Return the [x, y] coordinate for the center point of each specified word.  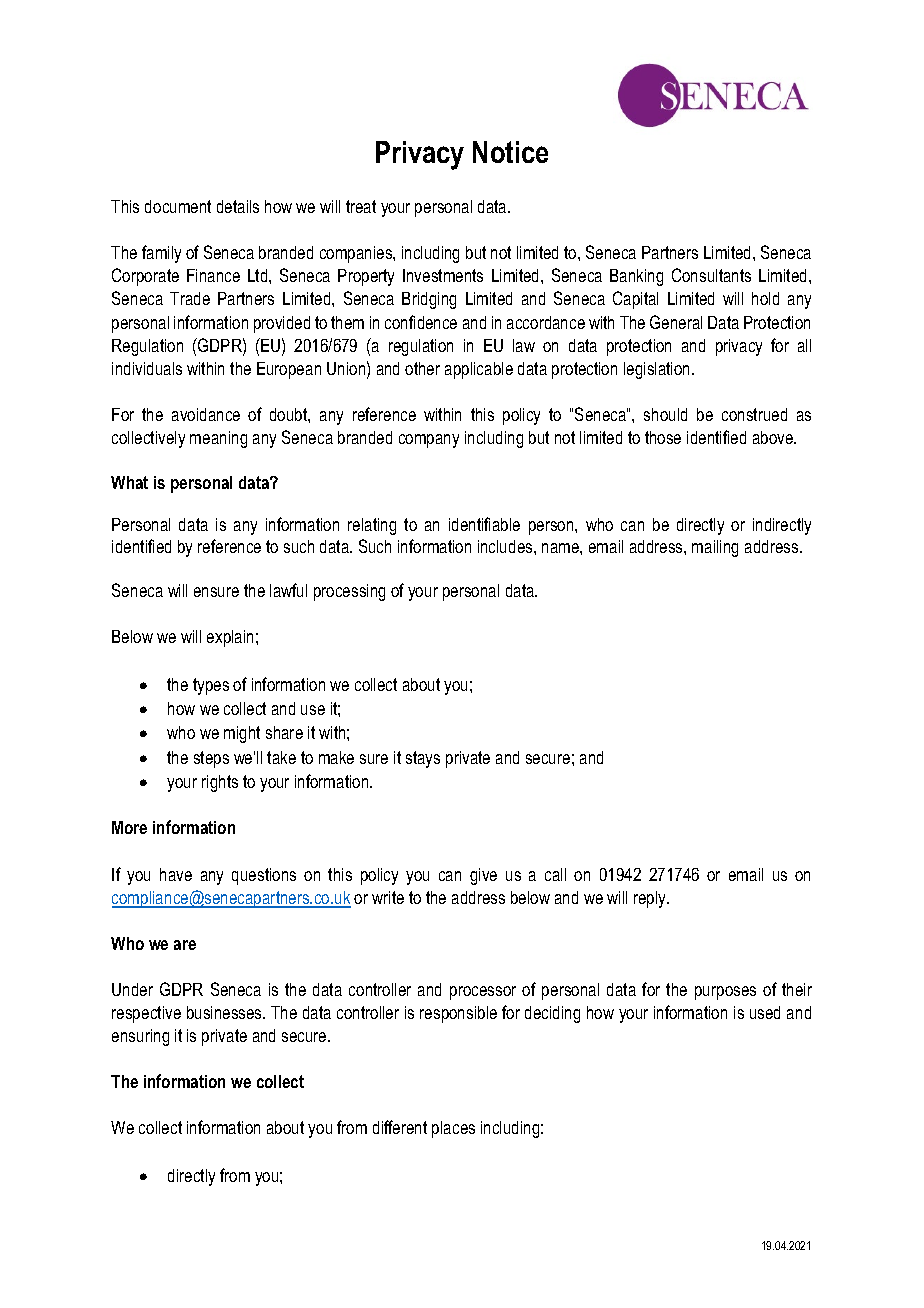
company [429, 441]
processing [349, 592]
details [238, 206]
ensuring [140, 1037]
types [211, 686]
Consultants [711, 275]
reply [651, 899]
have [176, 874]
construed [754, 414]
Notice [510, 152]
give [483, 876]
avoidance [206, 414]
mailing [715, 548]
